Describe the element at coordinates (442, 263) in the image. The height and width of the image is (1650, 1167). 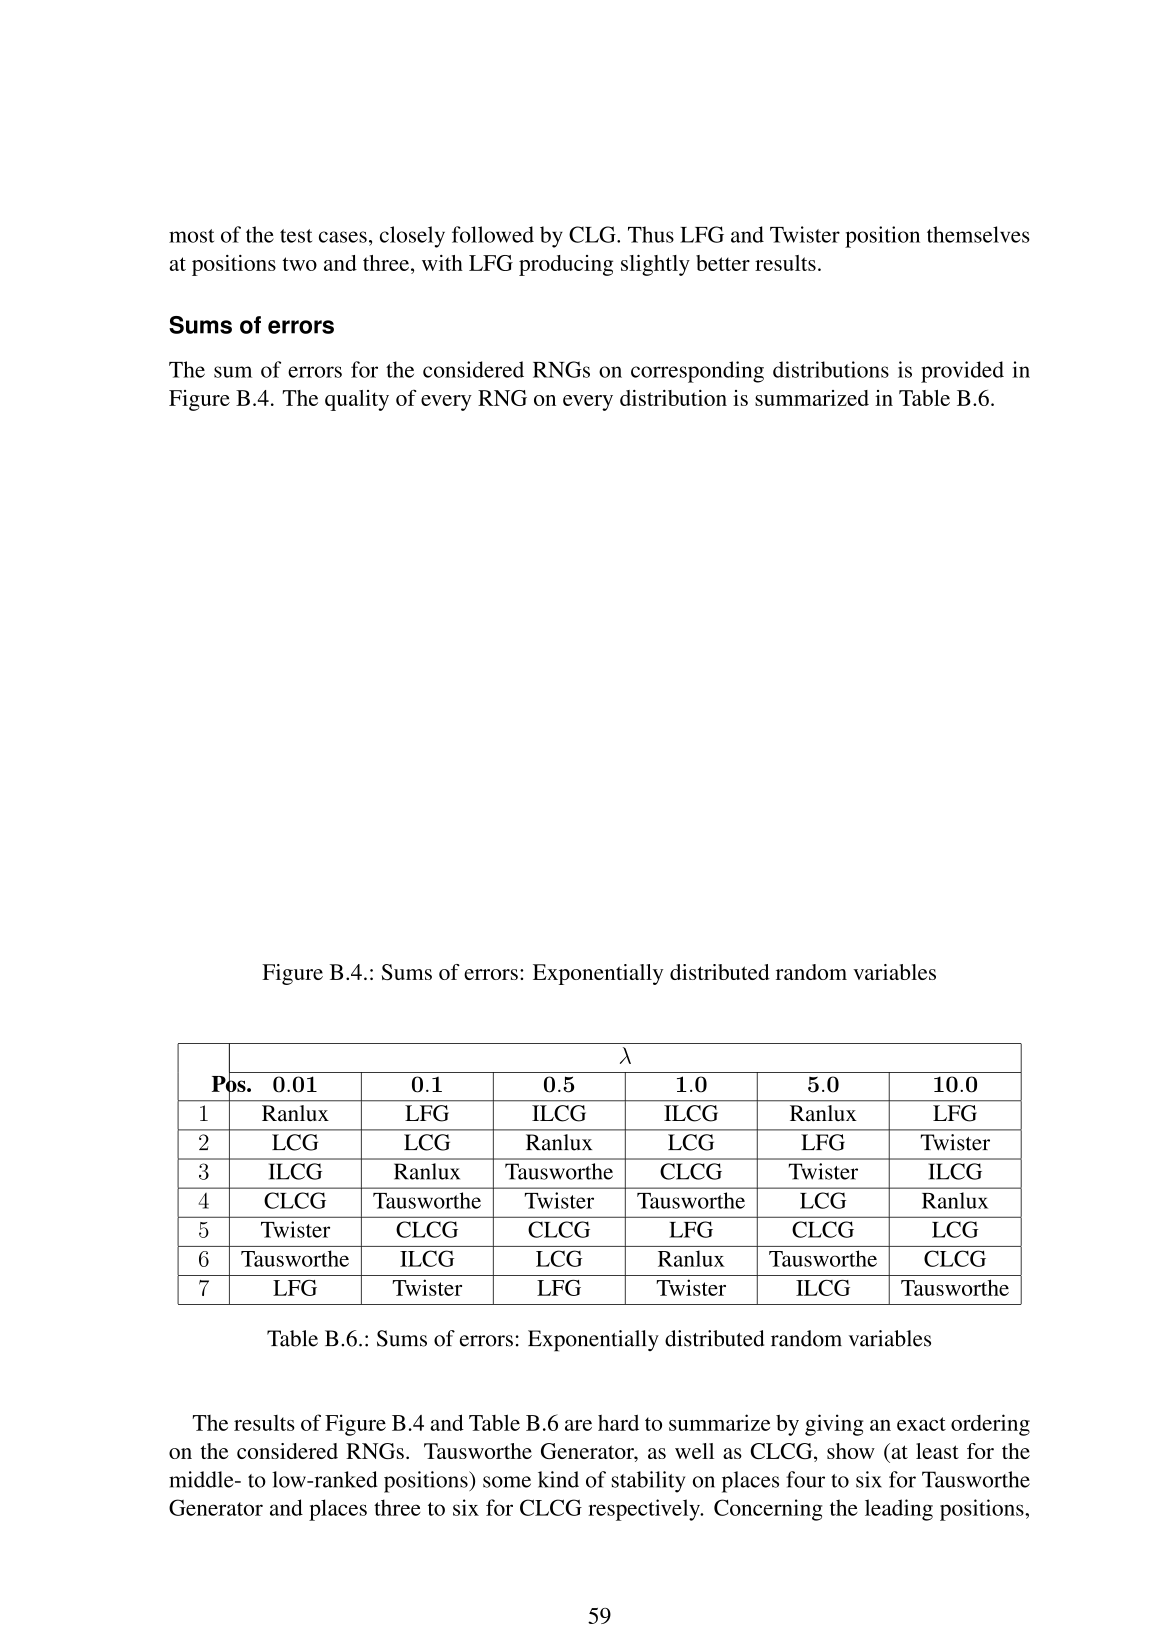
I see `with` at that location.
